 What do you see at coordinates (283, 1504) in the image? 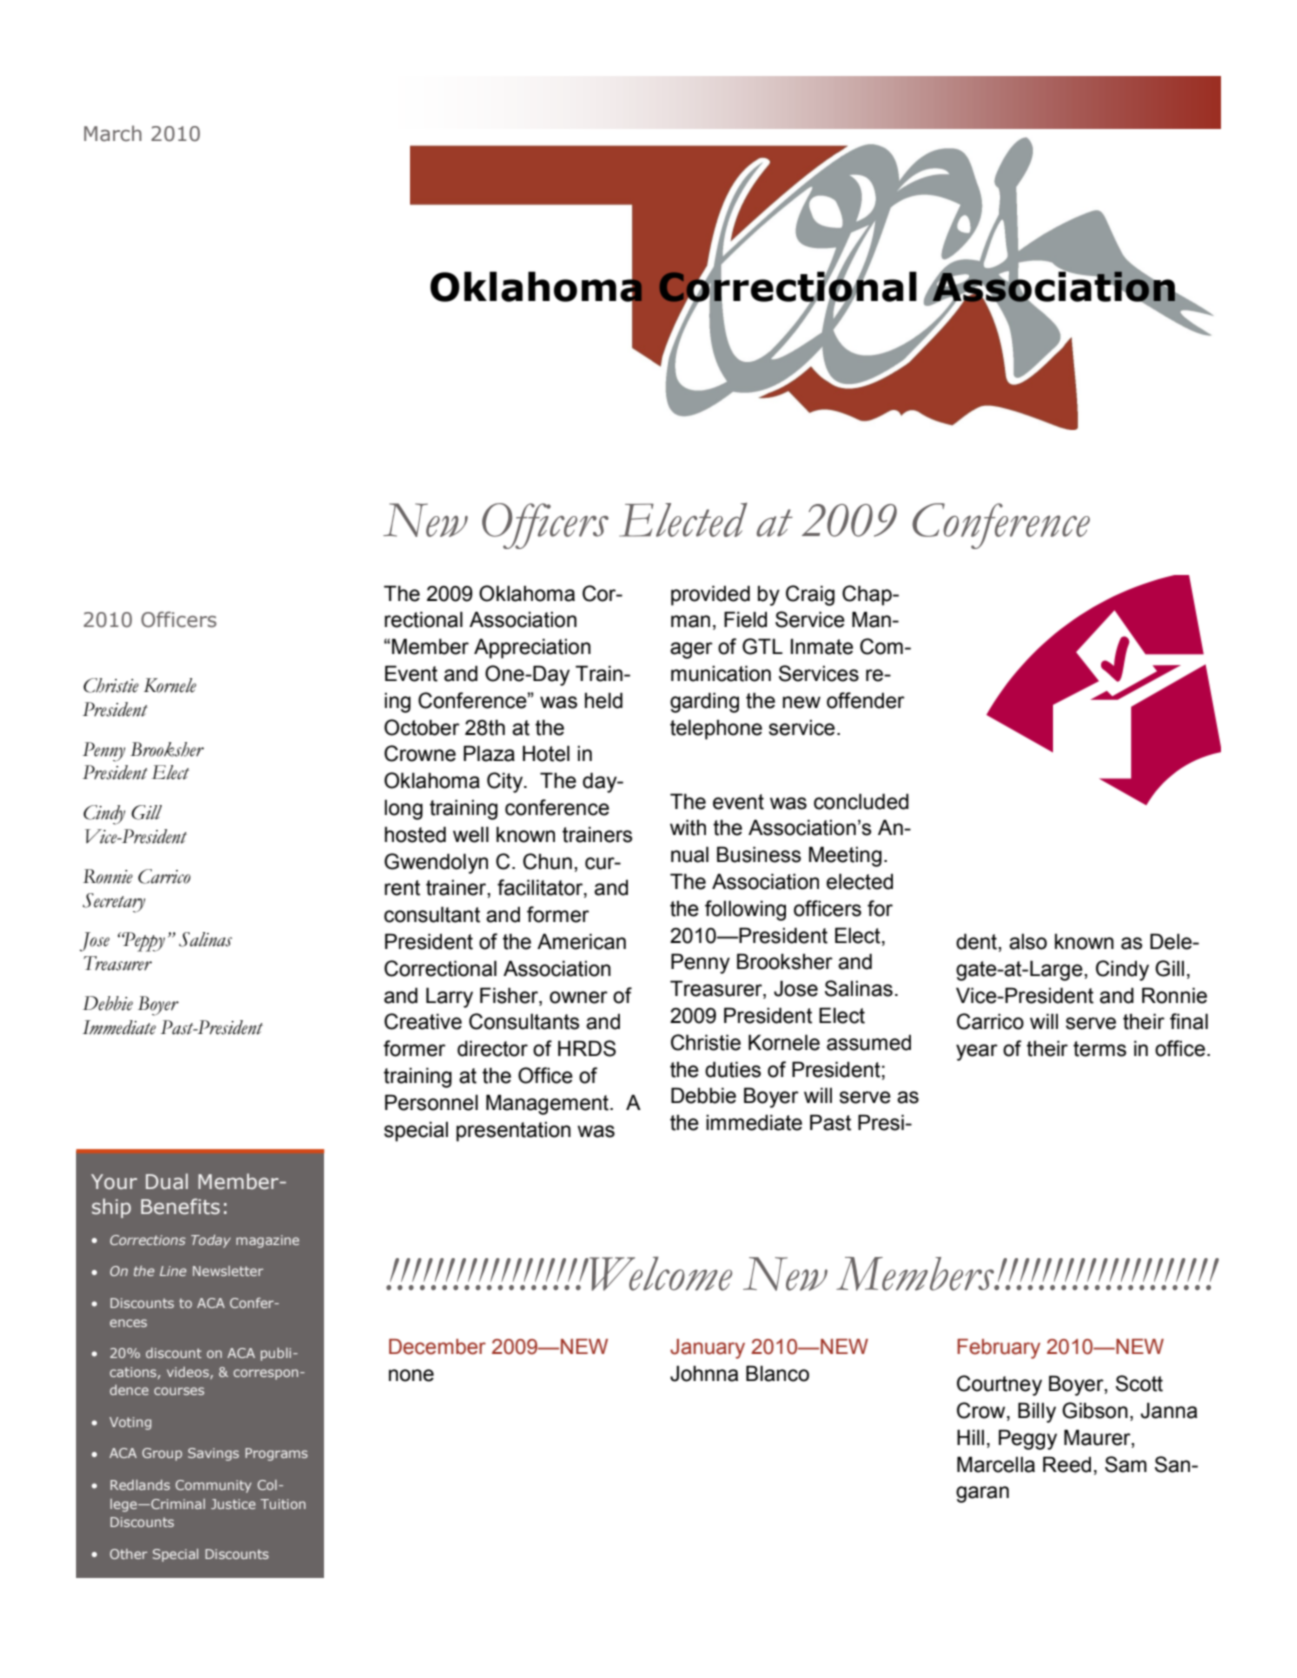
I see `Tuition` at bounding box center [283, 1504].
